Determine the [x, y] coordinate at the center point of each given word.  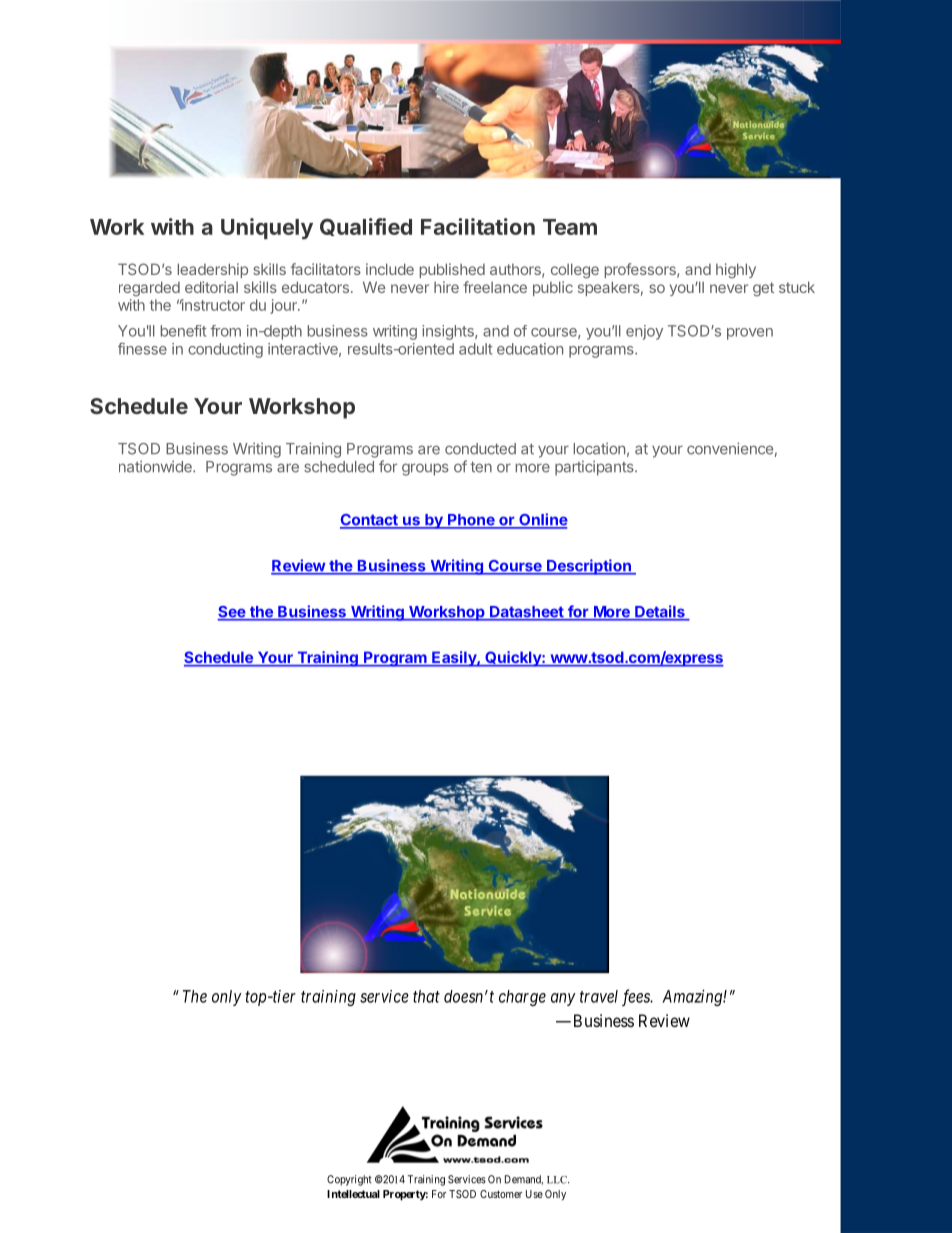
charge [522, 998]
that [426, 996]
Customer [501, 1194]
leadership [213, 270]
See [232, 613]
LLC [558, 1180]
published [452, 270]
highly [736, 271]
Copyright [349, 1180]
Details [660, 612]
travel [599, 996]
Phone [471, 521]
